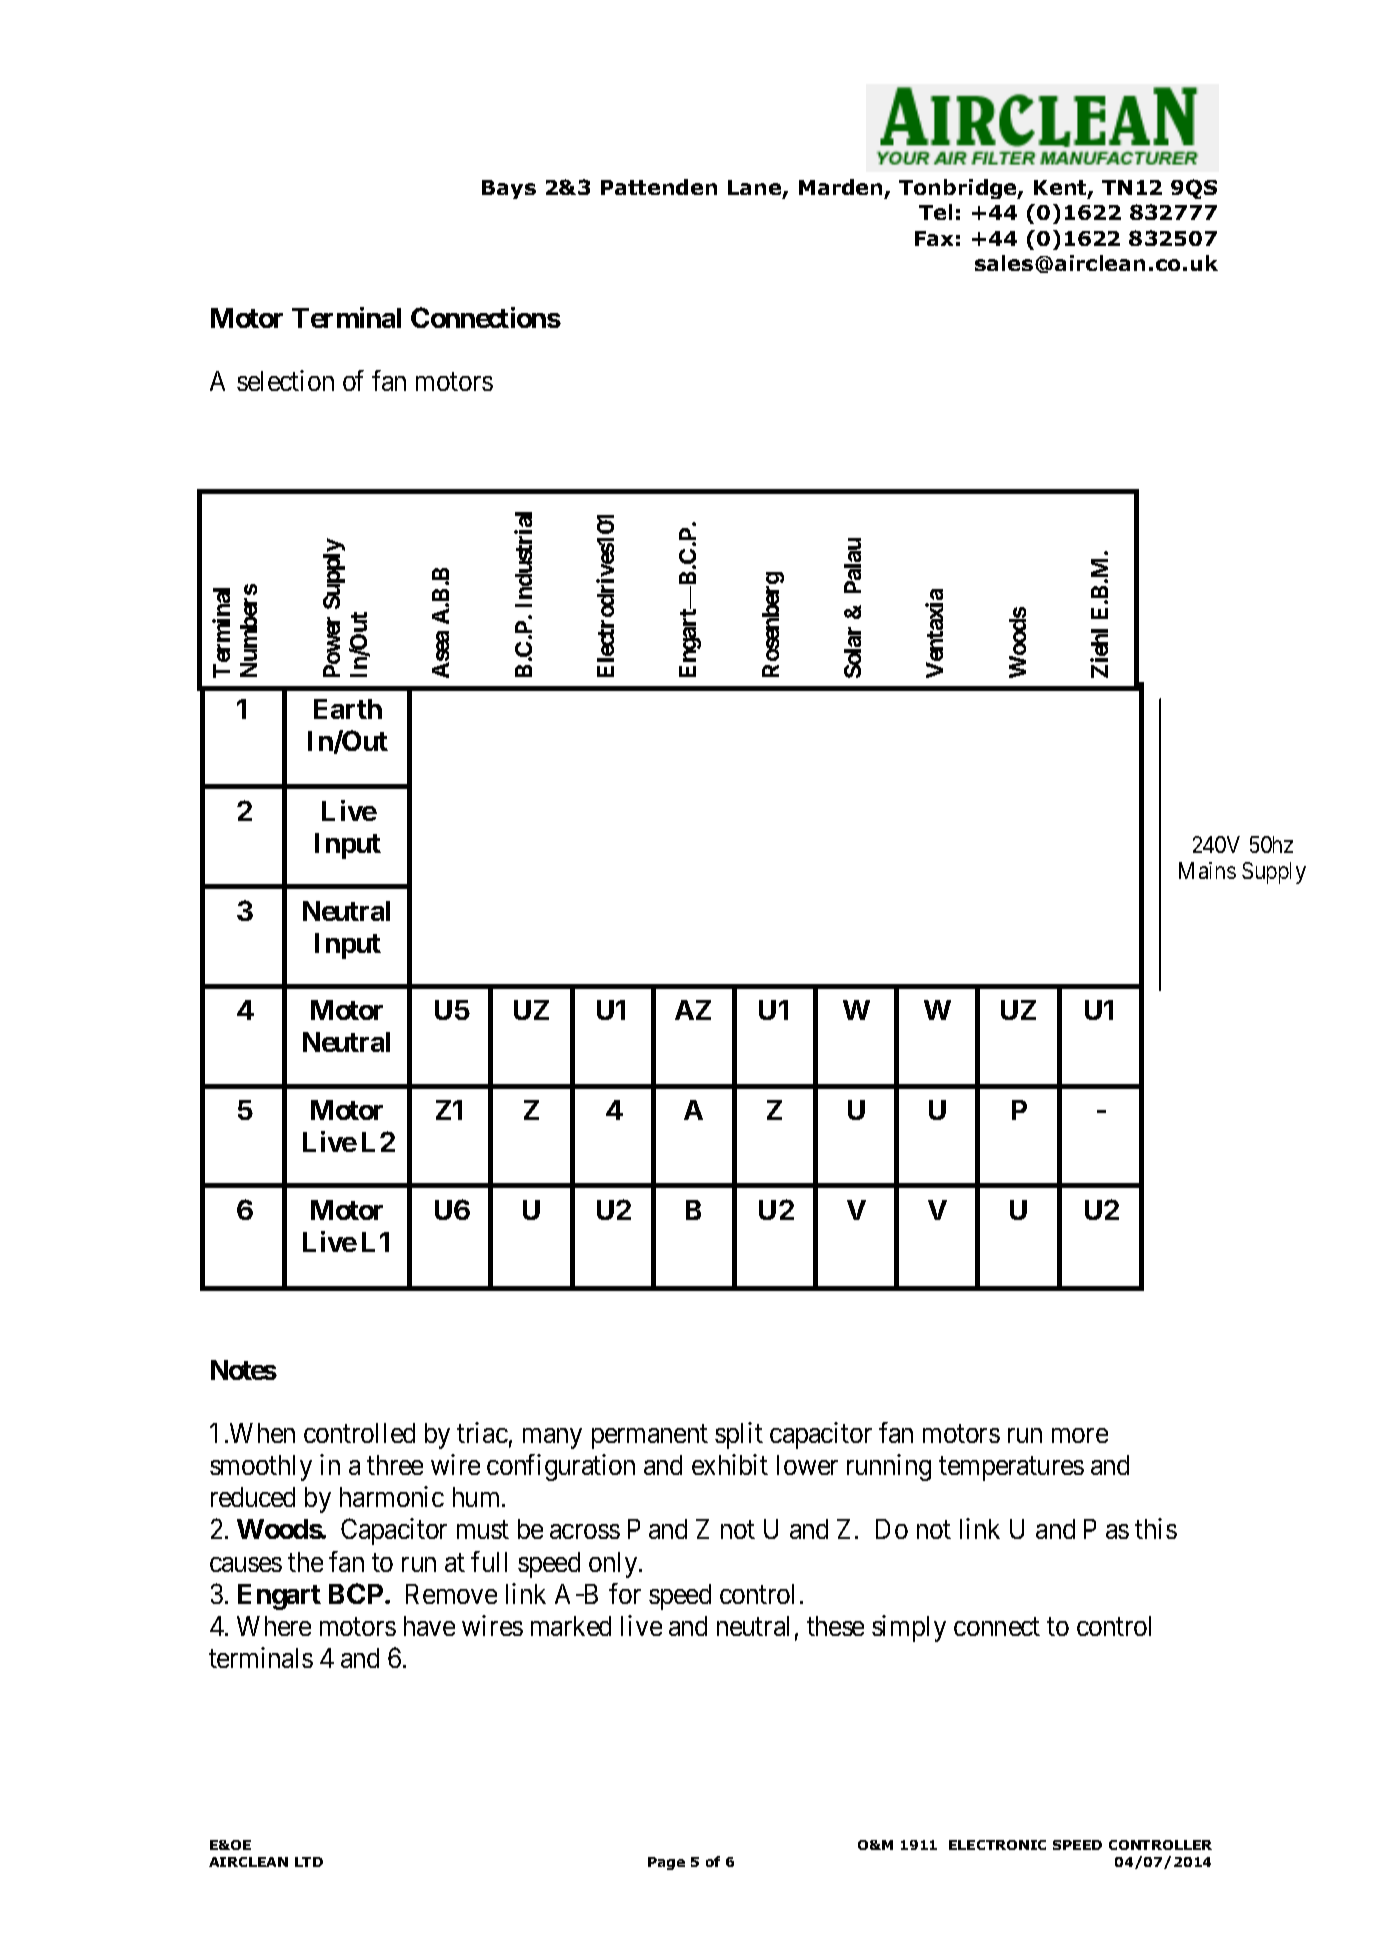  Describe the element at coordinates (1207, 870) in the screenshot. I see `Mains` at that location.
